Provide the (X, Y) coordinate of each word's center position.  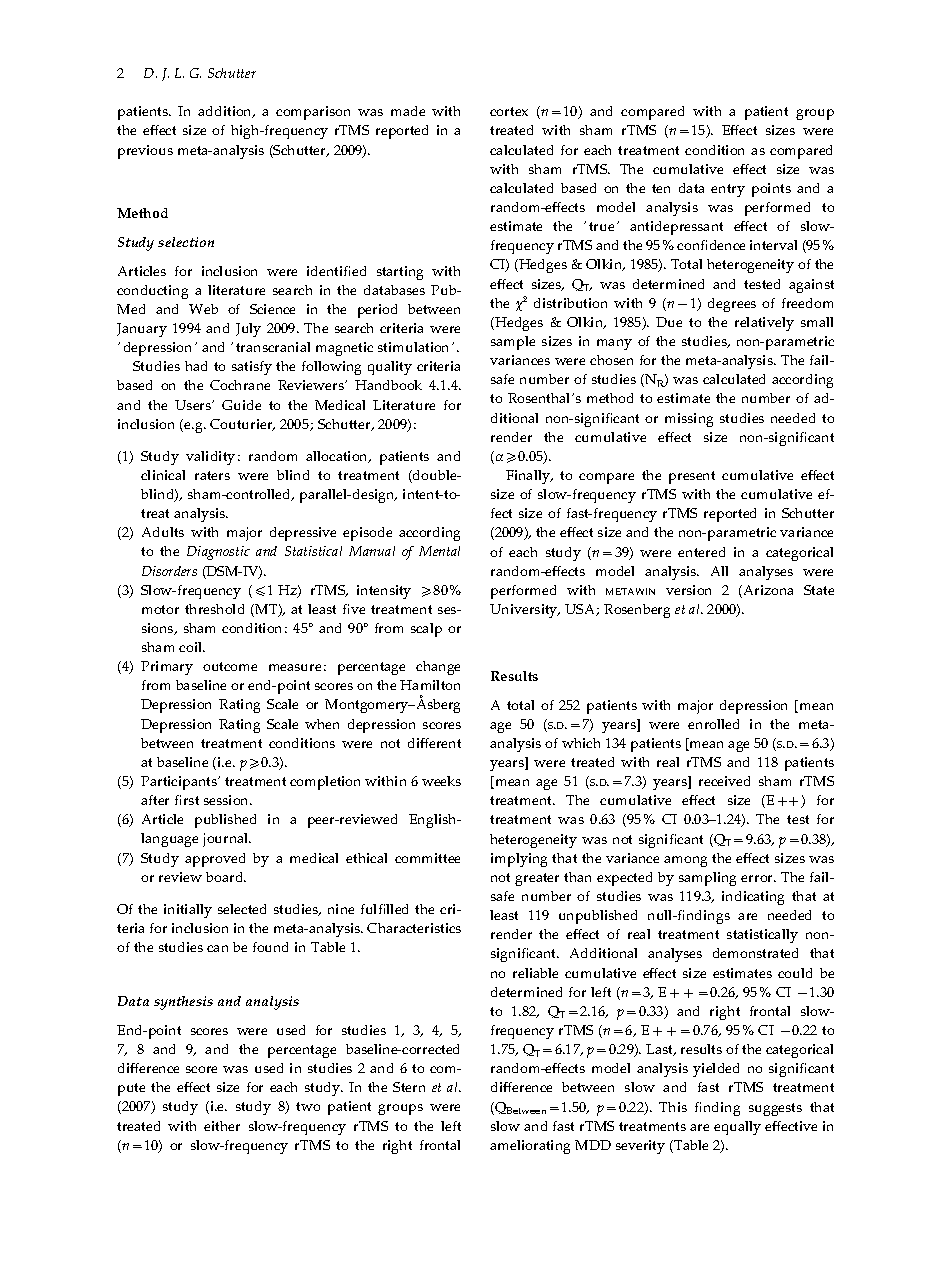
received (724, 781)
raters (212, 475)
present (692, 477)
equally (737, 1128)
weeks (441, 781)
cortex (509, 111)
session (228, 800)
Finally (529, 477)
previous (145, 152)
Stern (409, 1087)
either (222, 1126)
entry (728, 190)
